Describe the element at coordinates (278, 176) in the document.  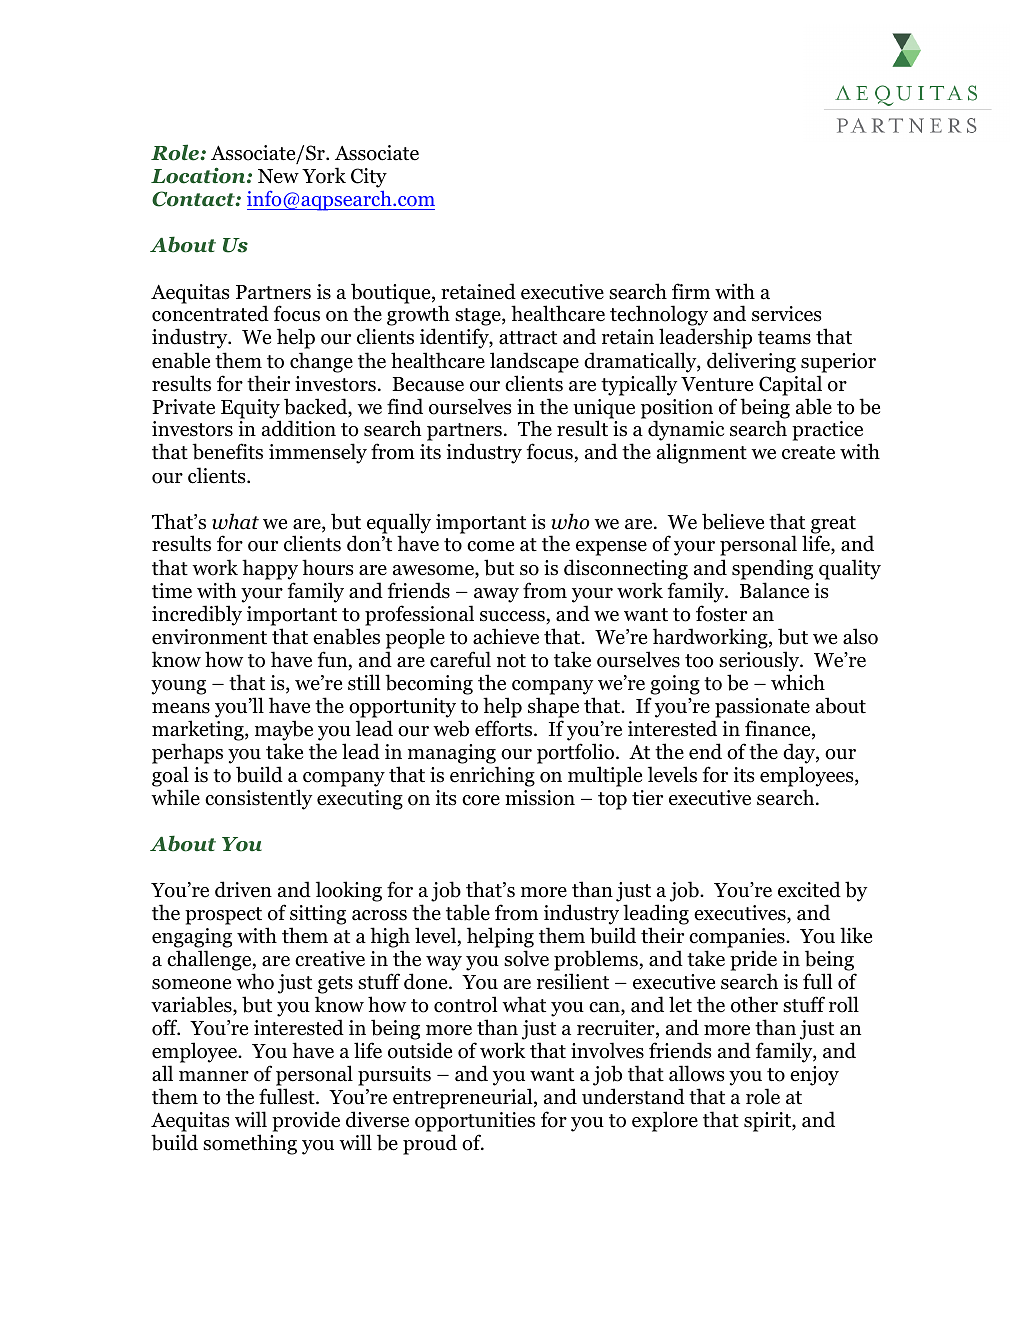
I see `New` at that location.
